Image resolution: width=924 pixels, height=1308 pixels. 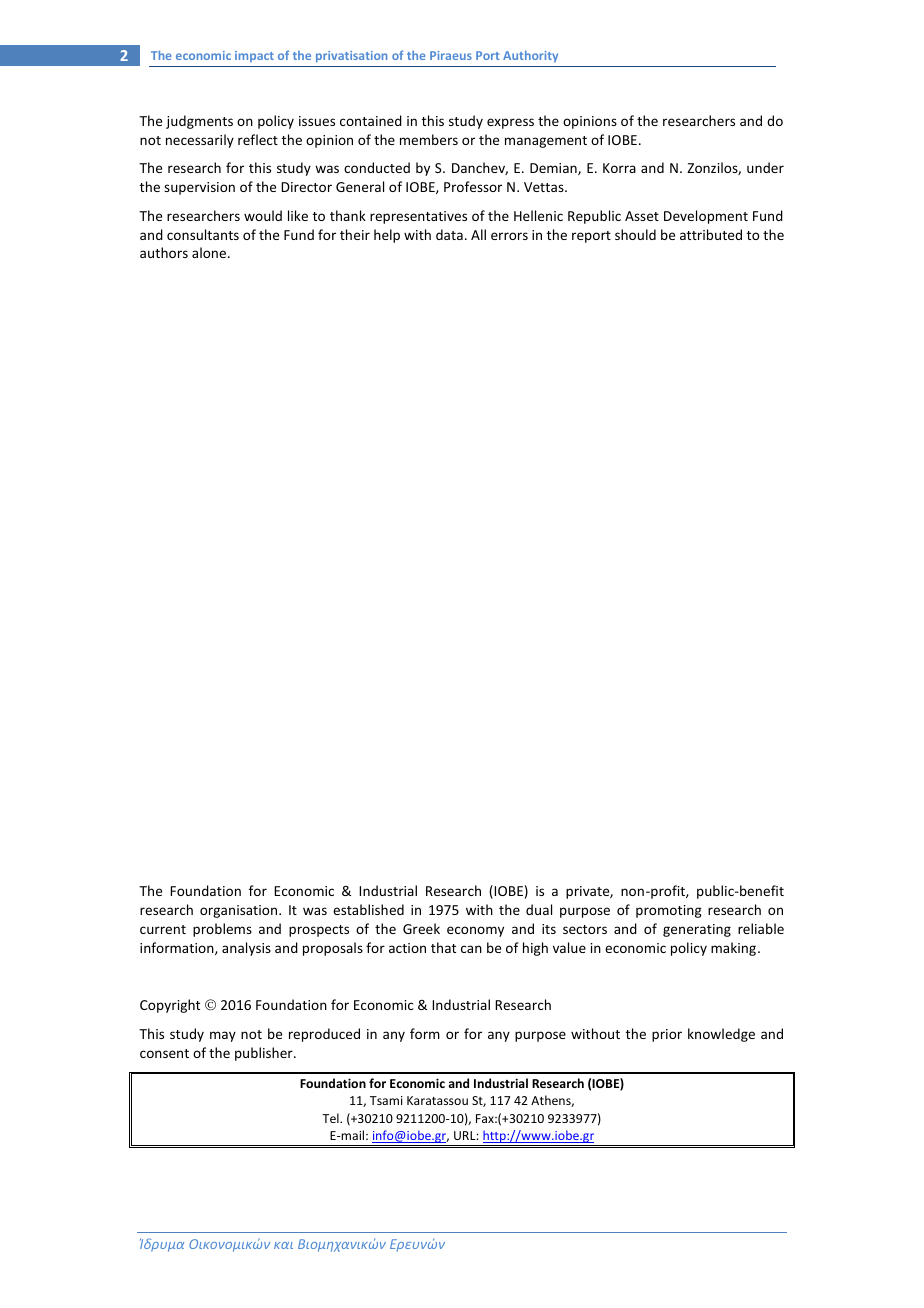 I want to click on generating, so click(x=697, y=930).
